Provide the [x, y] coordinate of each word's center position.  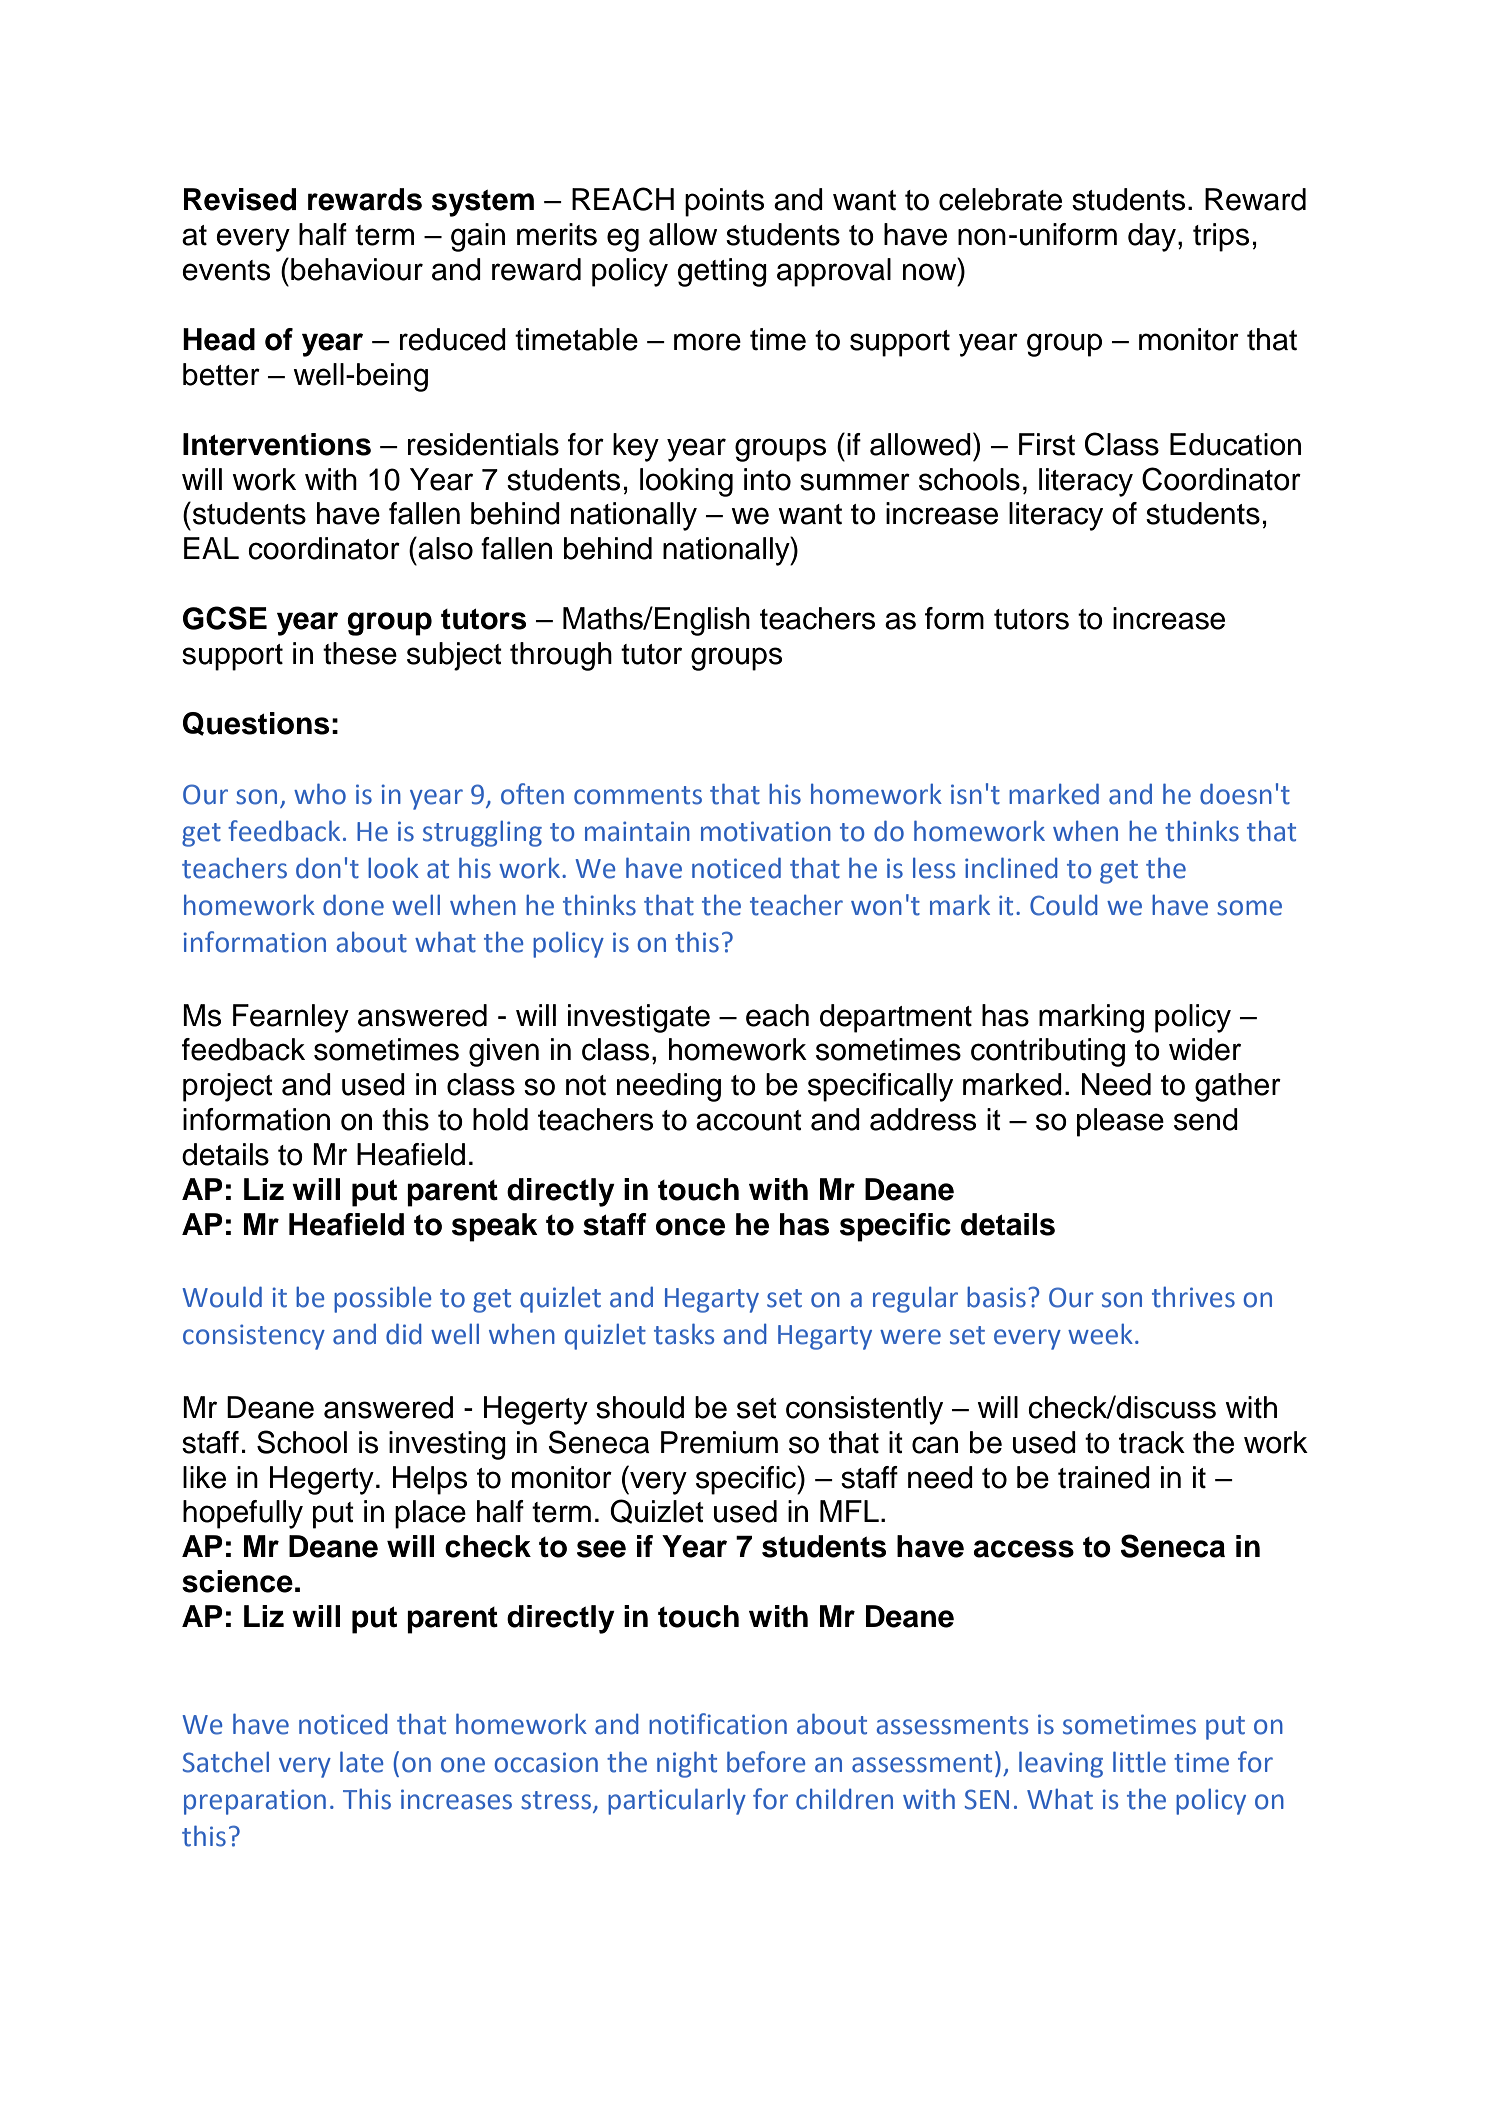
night [687, 1764]
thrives [1193, 1297]
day [1153, 237]
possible [382, 1300]
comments [638, 795]
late [361, 1762]
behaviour [357, 269]
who [320, 794]
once [690, 1227]
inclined [1011, 868]
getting [722, 272]
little [1139, 1762]
